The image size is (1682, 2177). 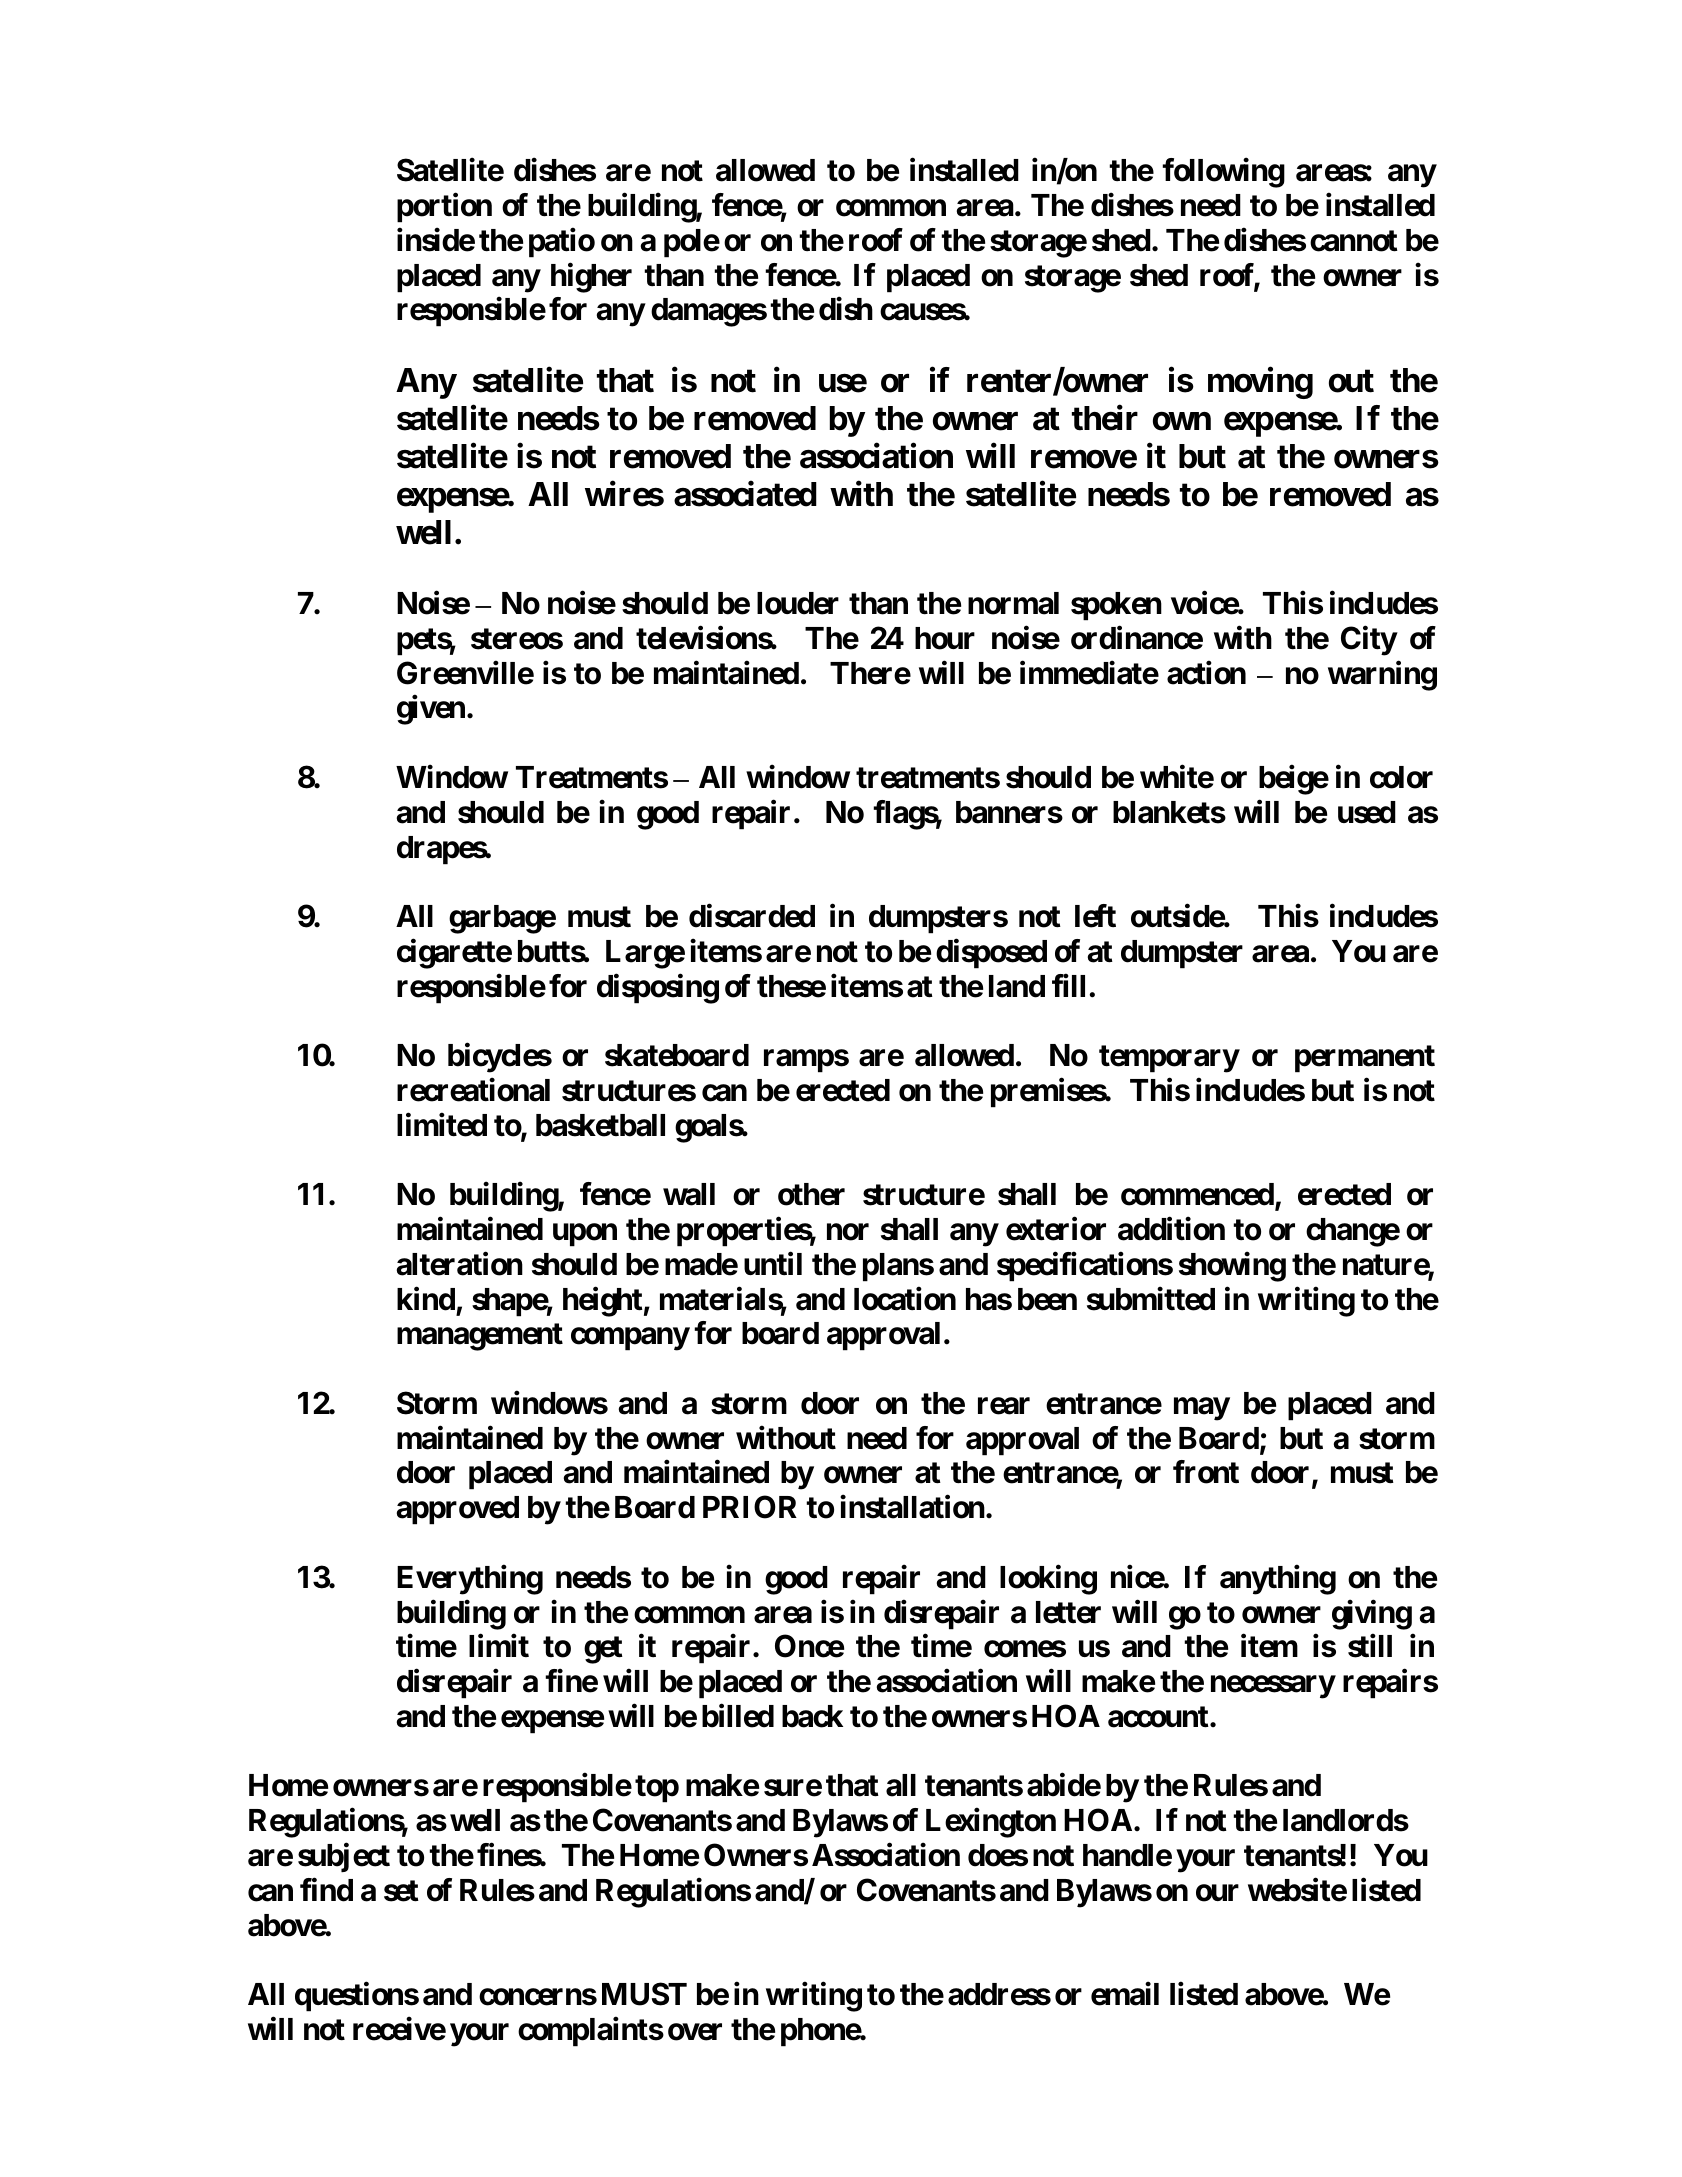 I want to click on hour, so click(x=945, y=638).
